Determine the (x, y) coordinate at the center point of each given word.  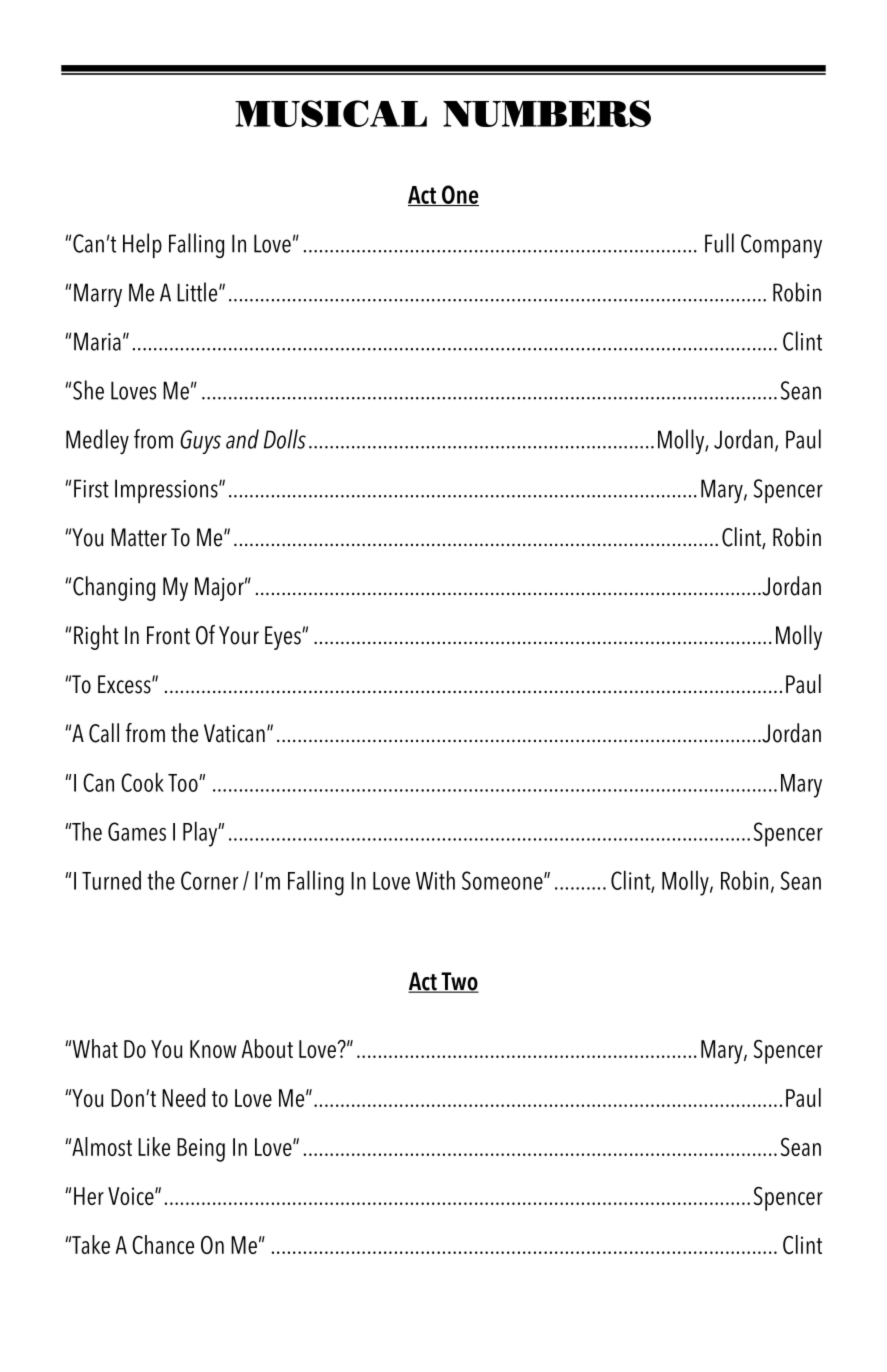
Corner (209, 880)
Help (142, 245)
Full (719, 243)
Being (201, 1150)
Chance (163, 1244)
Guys (200, 442)
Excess (125, 684)
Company (781, 246)
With (435, 880)
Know (213, 1049)
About (267, 1048)
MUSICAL (331, 113)
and (242, 439)
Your (239, 635)
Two (459, 982)
